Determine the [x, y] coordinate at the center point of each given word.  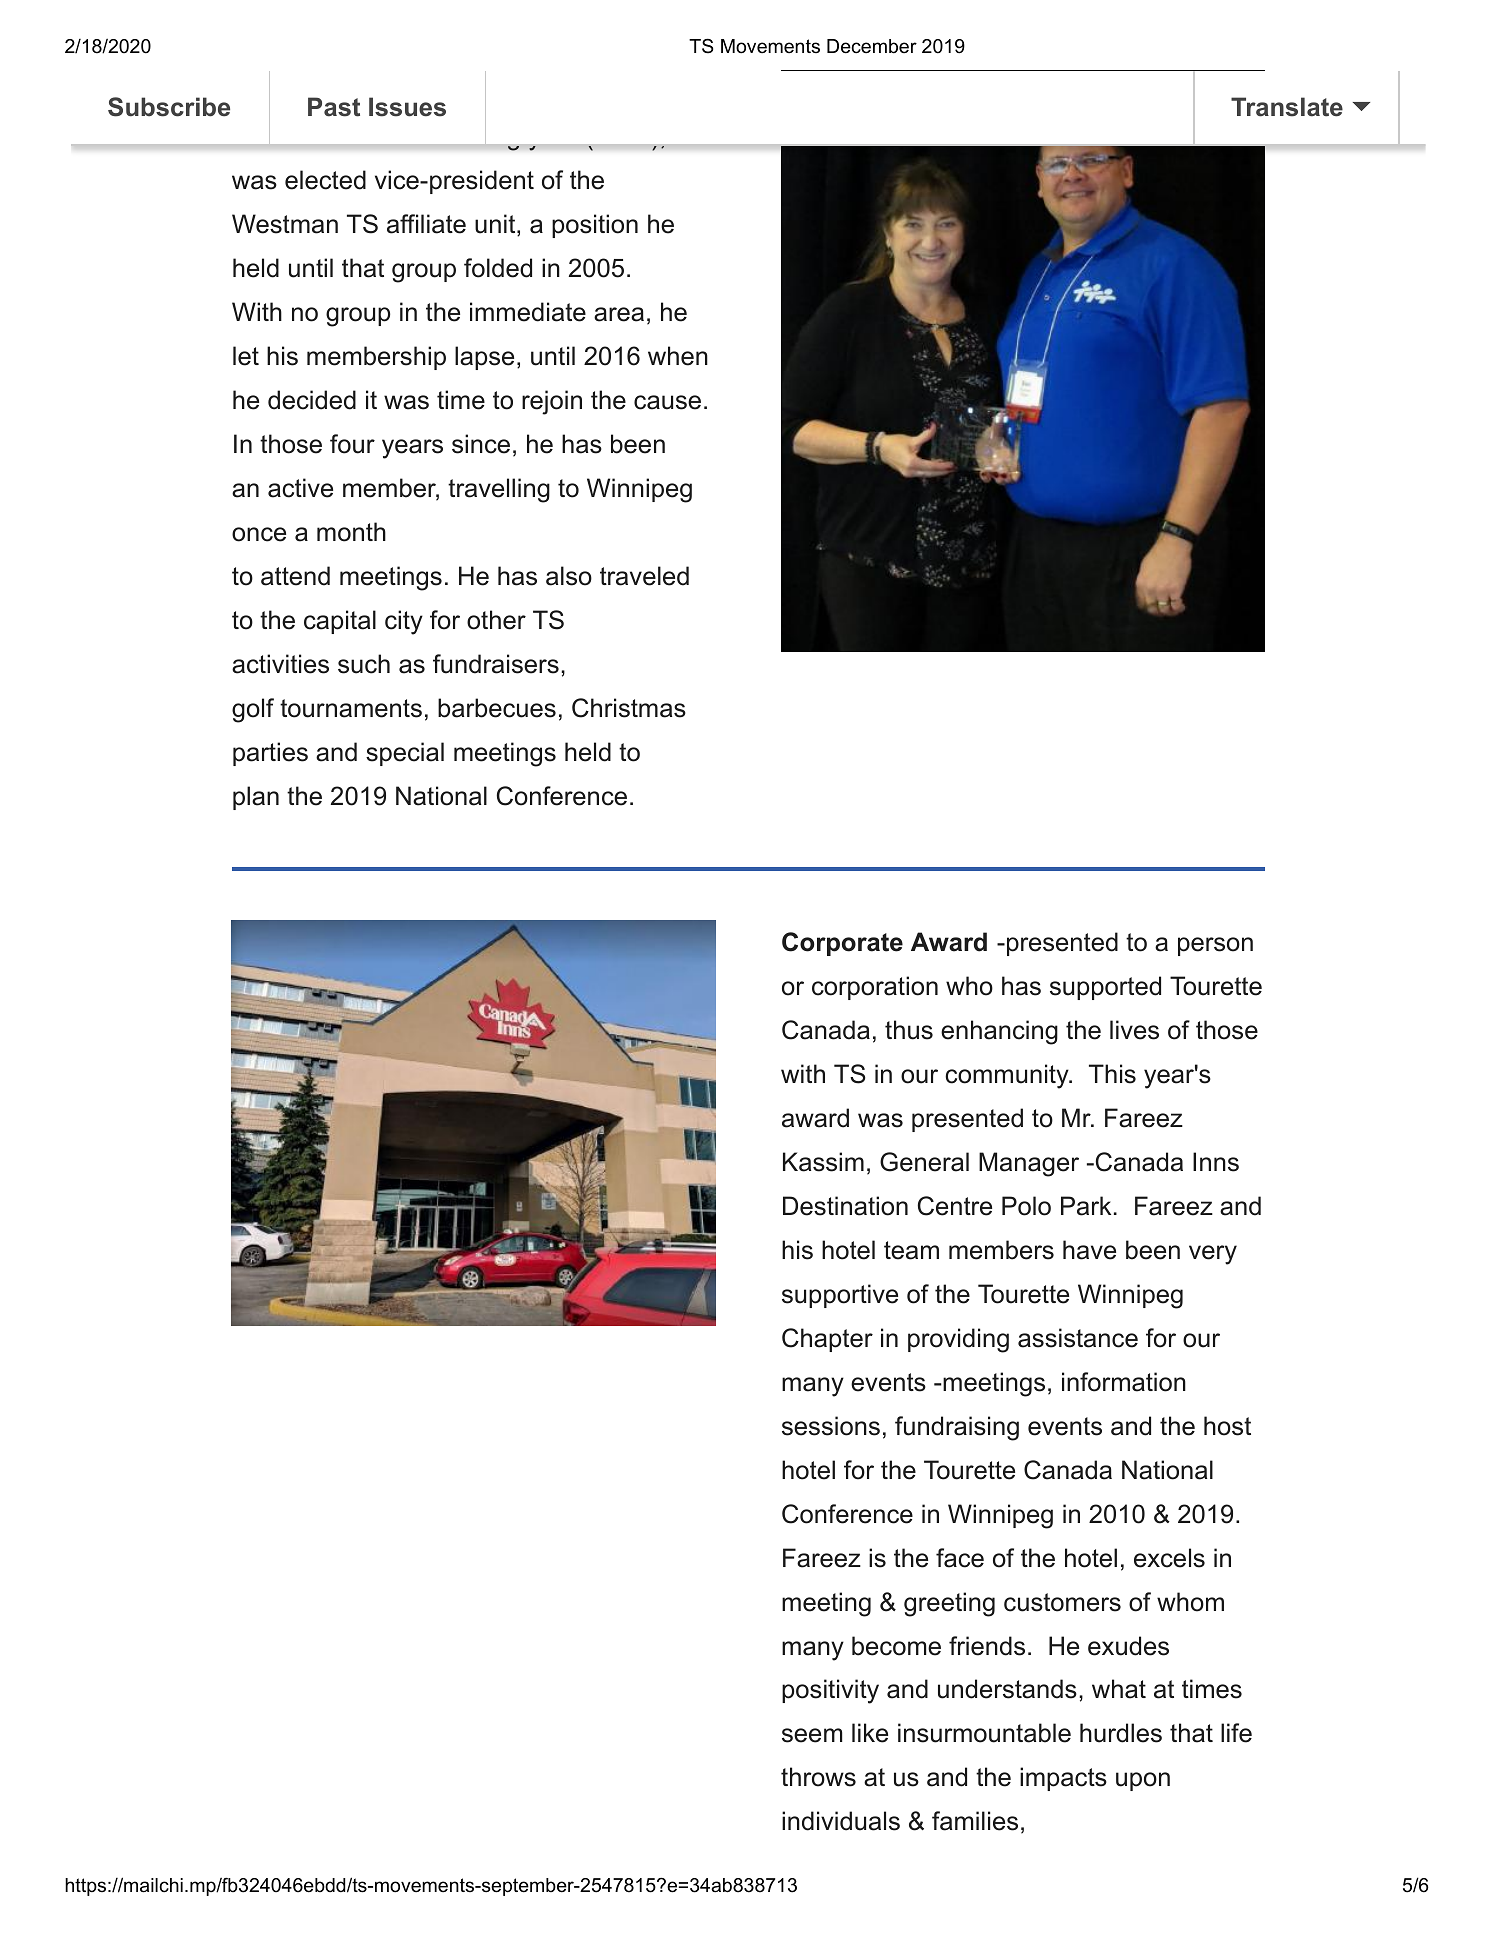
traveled [644, 576]
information [1124, 1382]
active [300, 488]
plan [256, 798]
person [1215, 946]
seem [812, 1735]
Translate [1287, 107]
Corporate [842, 944]
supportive [840, 1296]
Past [334, 107]
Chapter [827, 1340]
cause [667, 402]
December [872, 46]
